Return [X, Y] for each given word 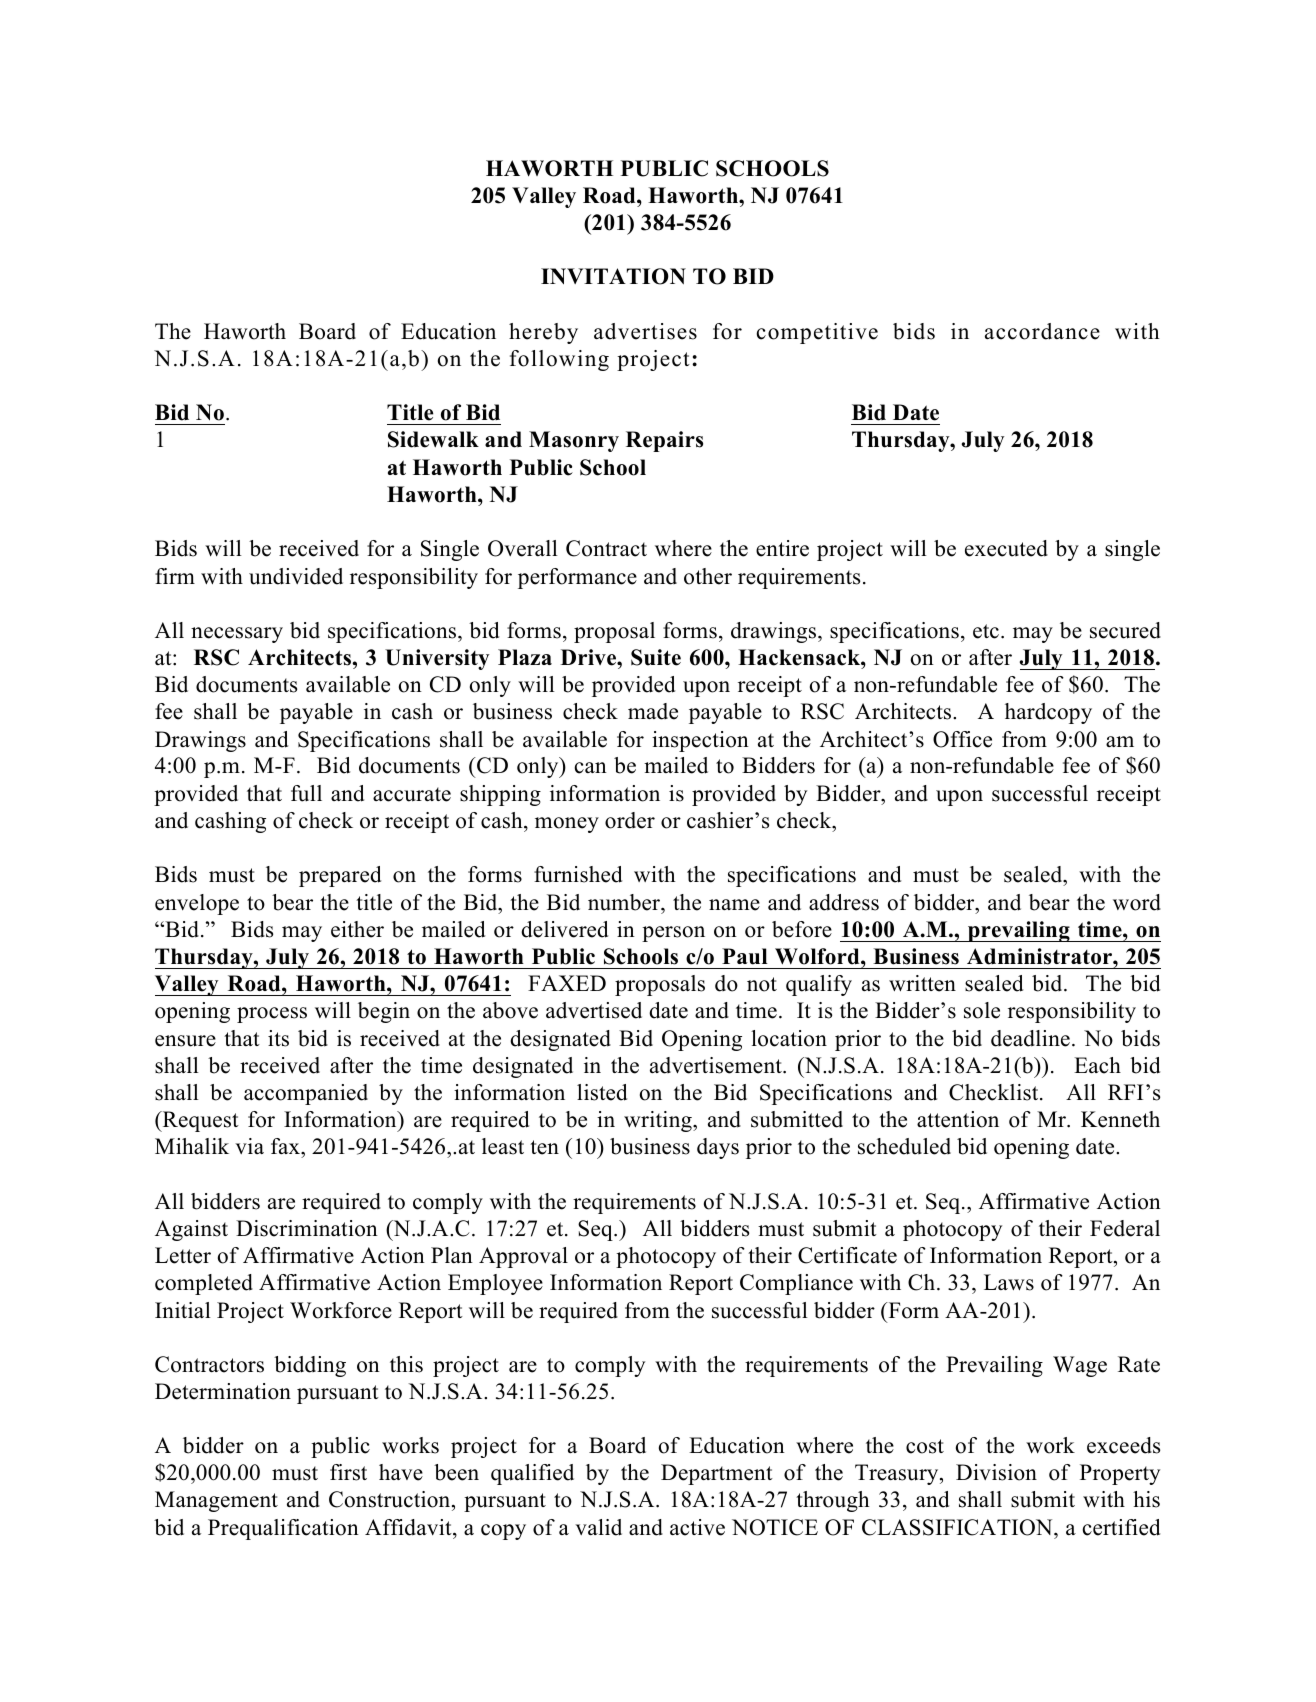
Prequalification [283, 1529]
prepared [340, 876]
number [625, 902]
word [1137, 902]
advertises [645, 331]
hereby [543, 333]
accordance [1042, 331]
